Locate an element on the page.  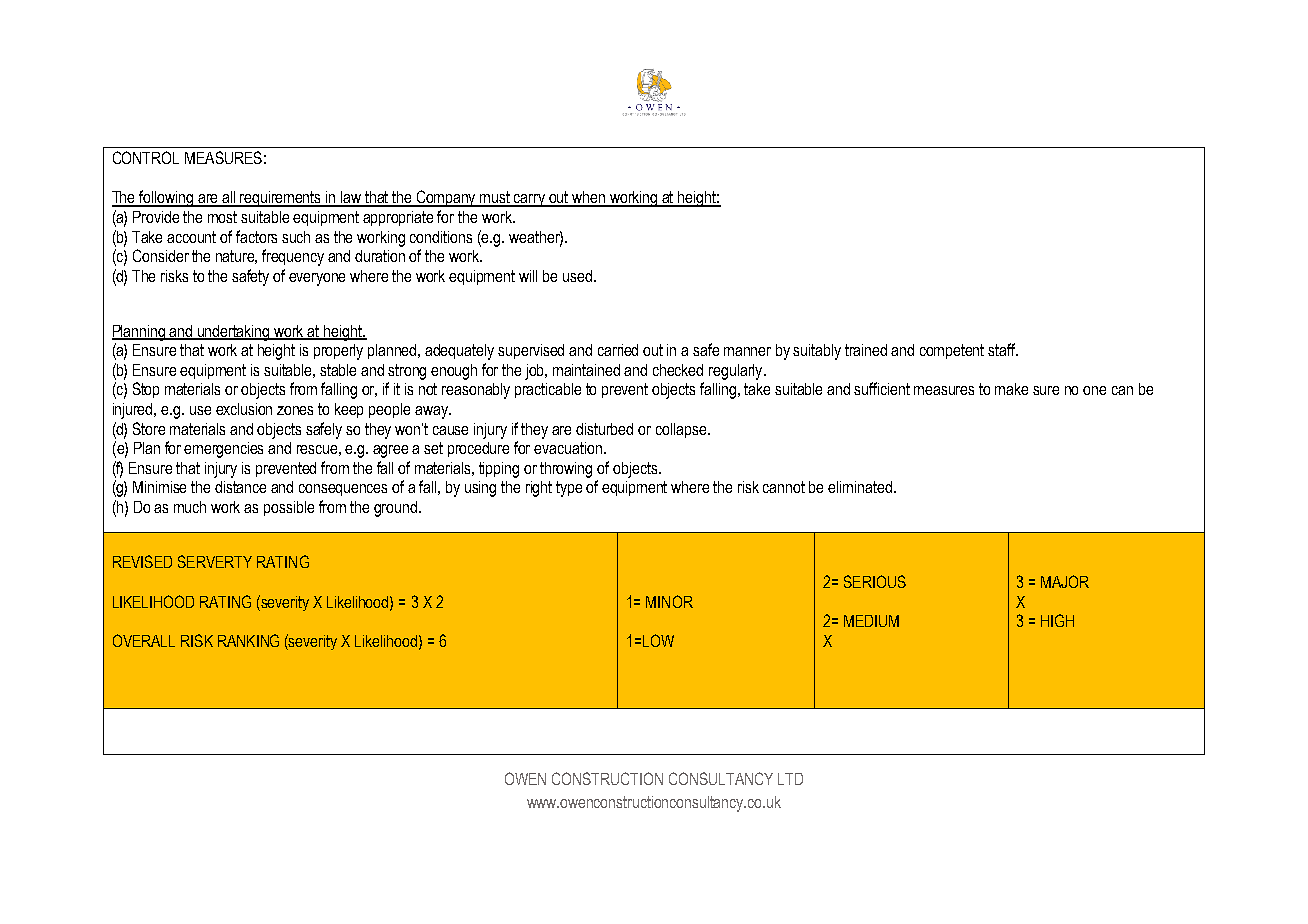
maintained is located at coordinates (586, 370).
